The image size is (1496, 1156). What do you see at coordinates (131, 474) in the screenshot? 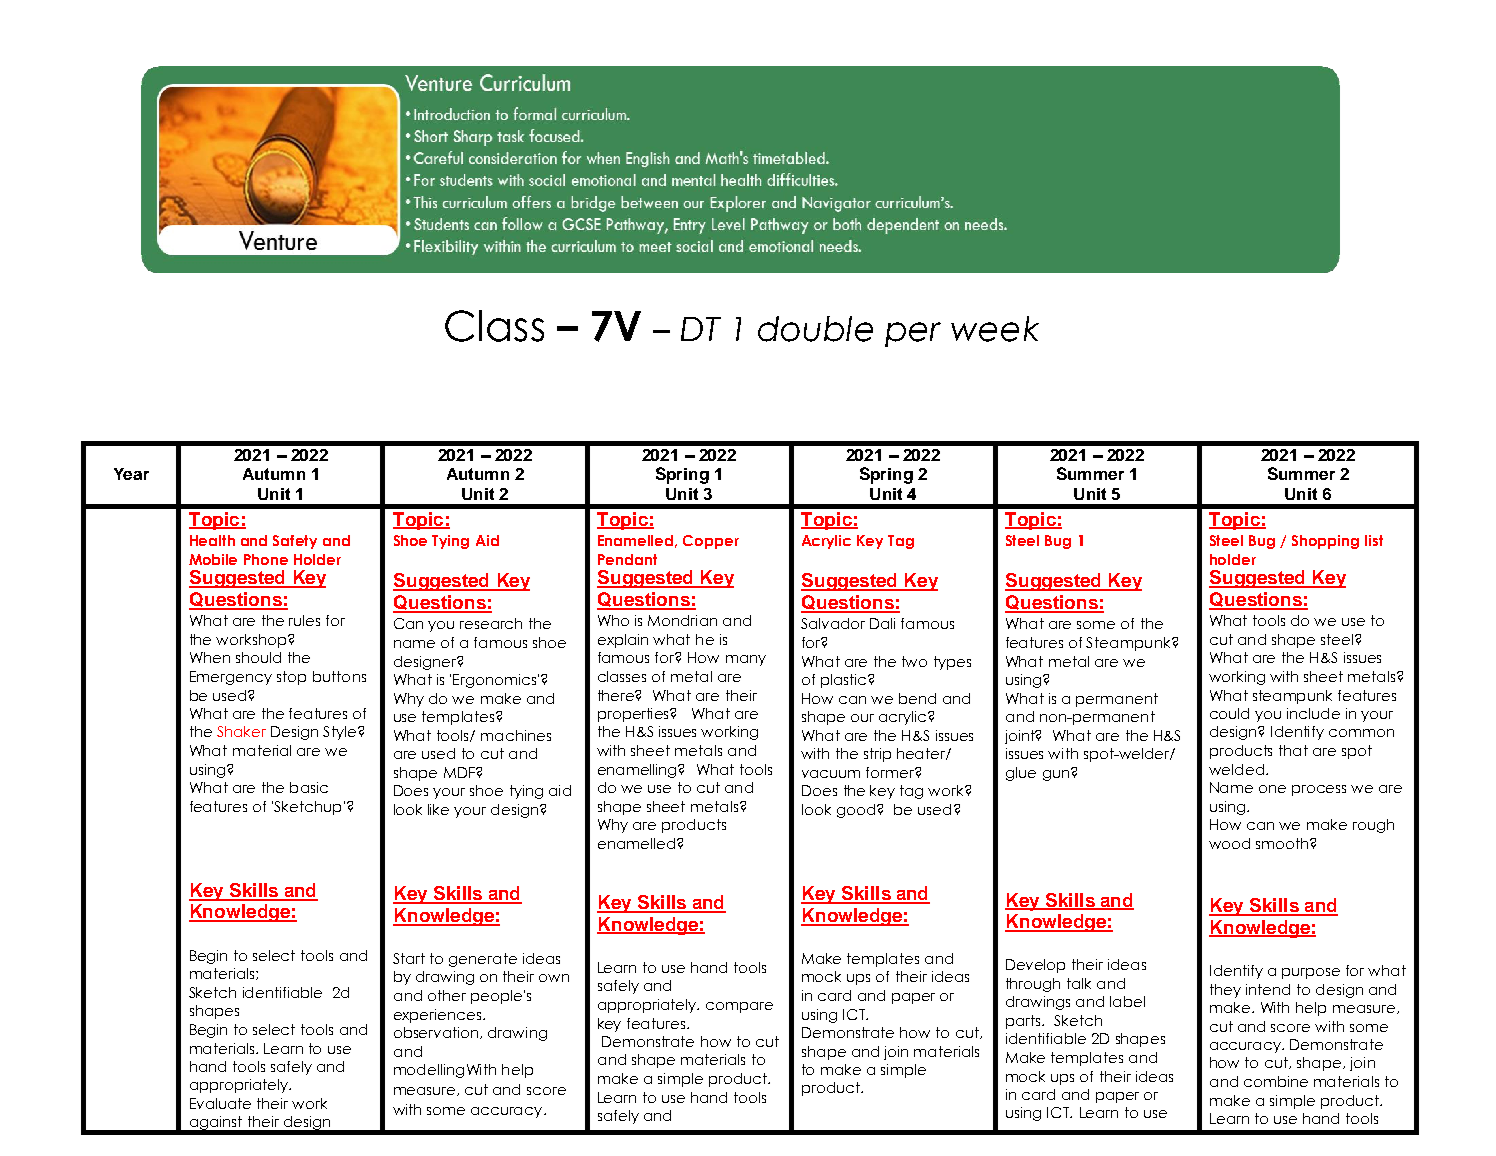
I see `Year` at bounding box center [131, 474].
